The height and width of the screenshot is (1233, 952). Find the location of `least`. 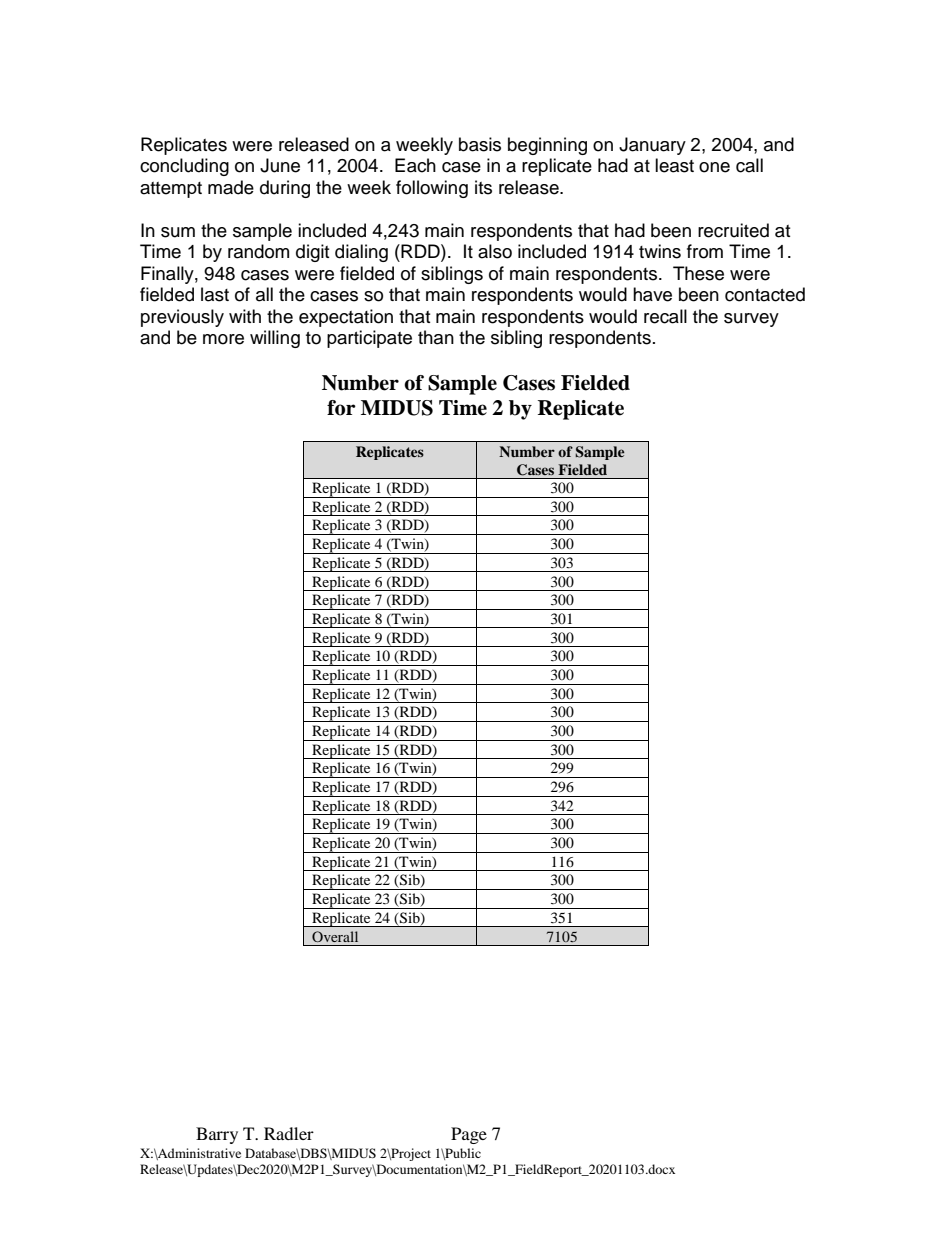

least is located at coordinates (674, 165).
